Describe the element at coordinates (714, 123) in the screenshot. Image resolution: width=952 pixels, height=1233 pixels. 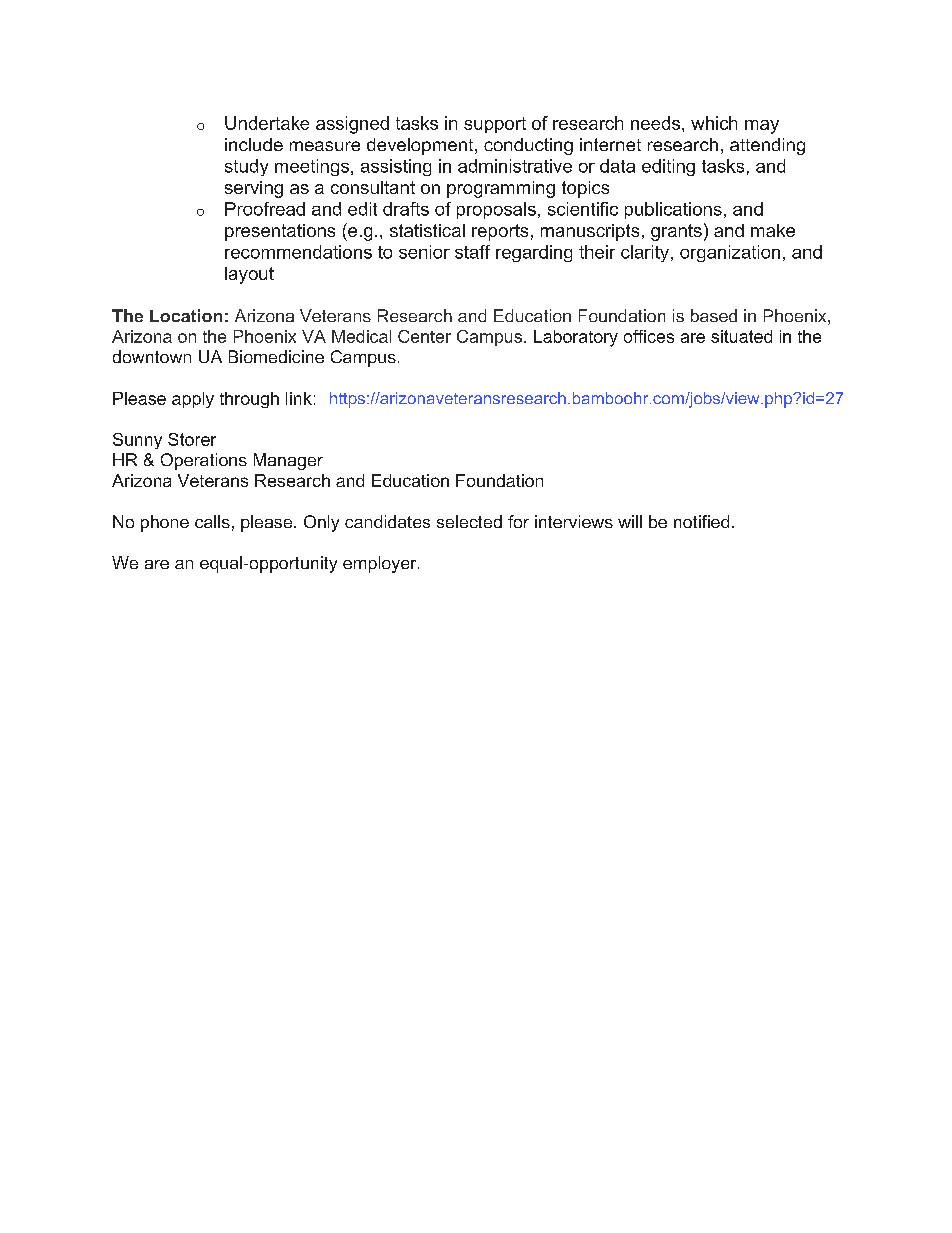
I see `which` at that location.
